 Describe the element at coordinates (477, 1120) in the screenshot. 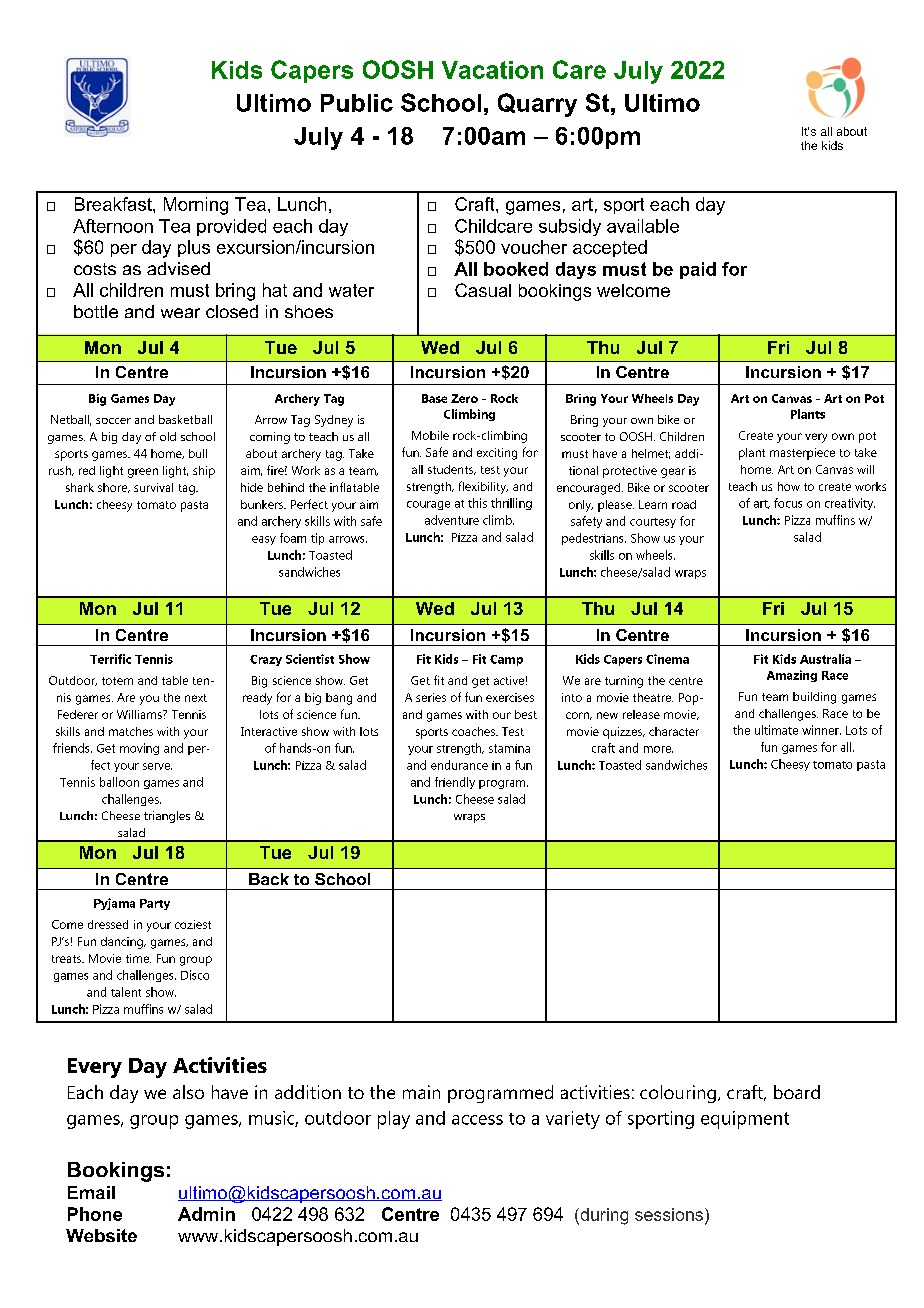

I see `access` at that location.
